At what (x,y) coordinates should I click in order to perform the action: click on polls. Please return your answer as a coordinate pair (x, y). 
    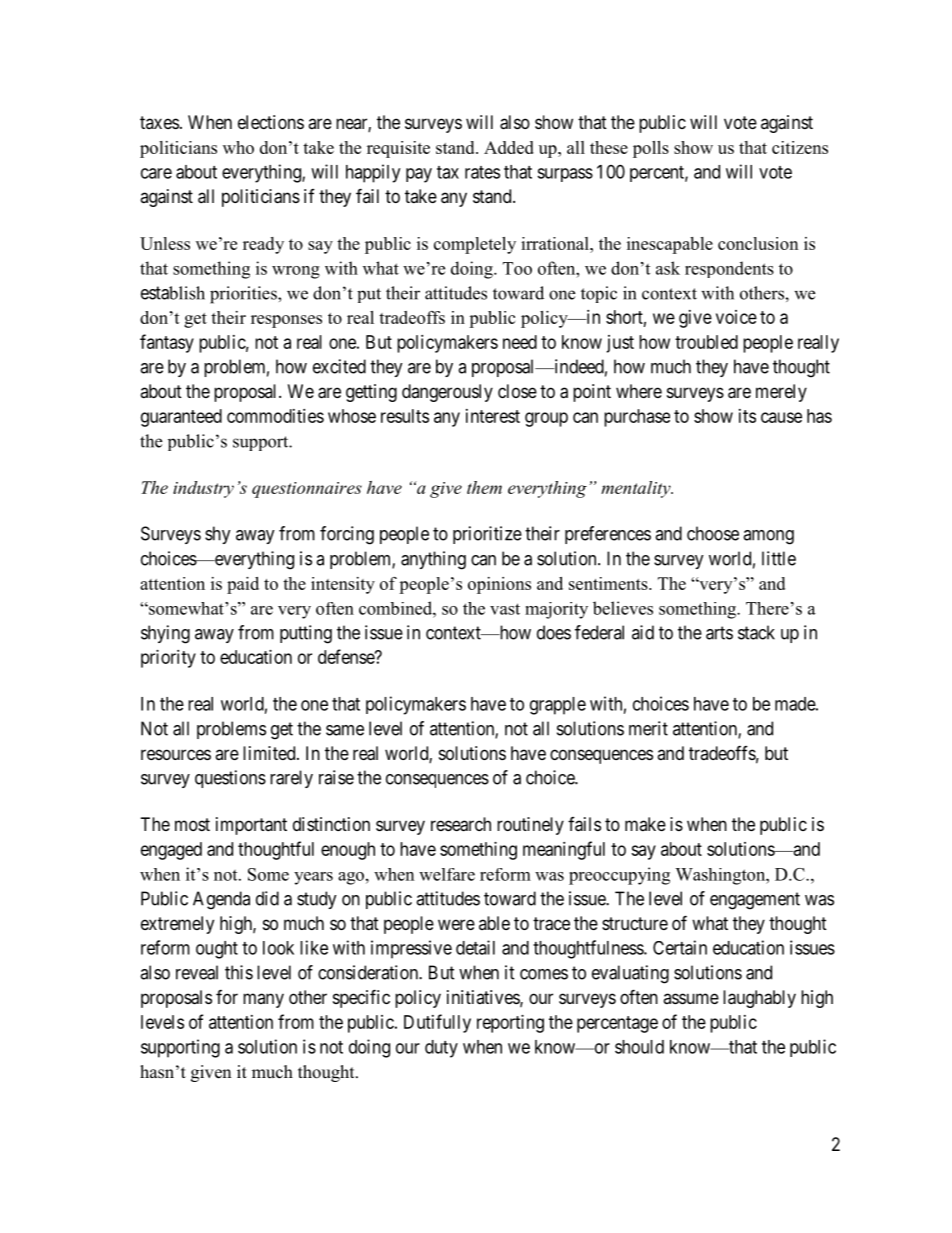
    Looking at the image, I should click on (651, 149).
